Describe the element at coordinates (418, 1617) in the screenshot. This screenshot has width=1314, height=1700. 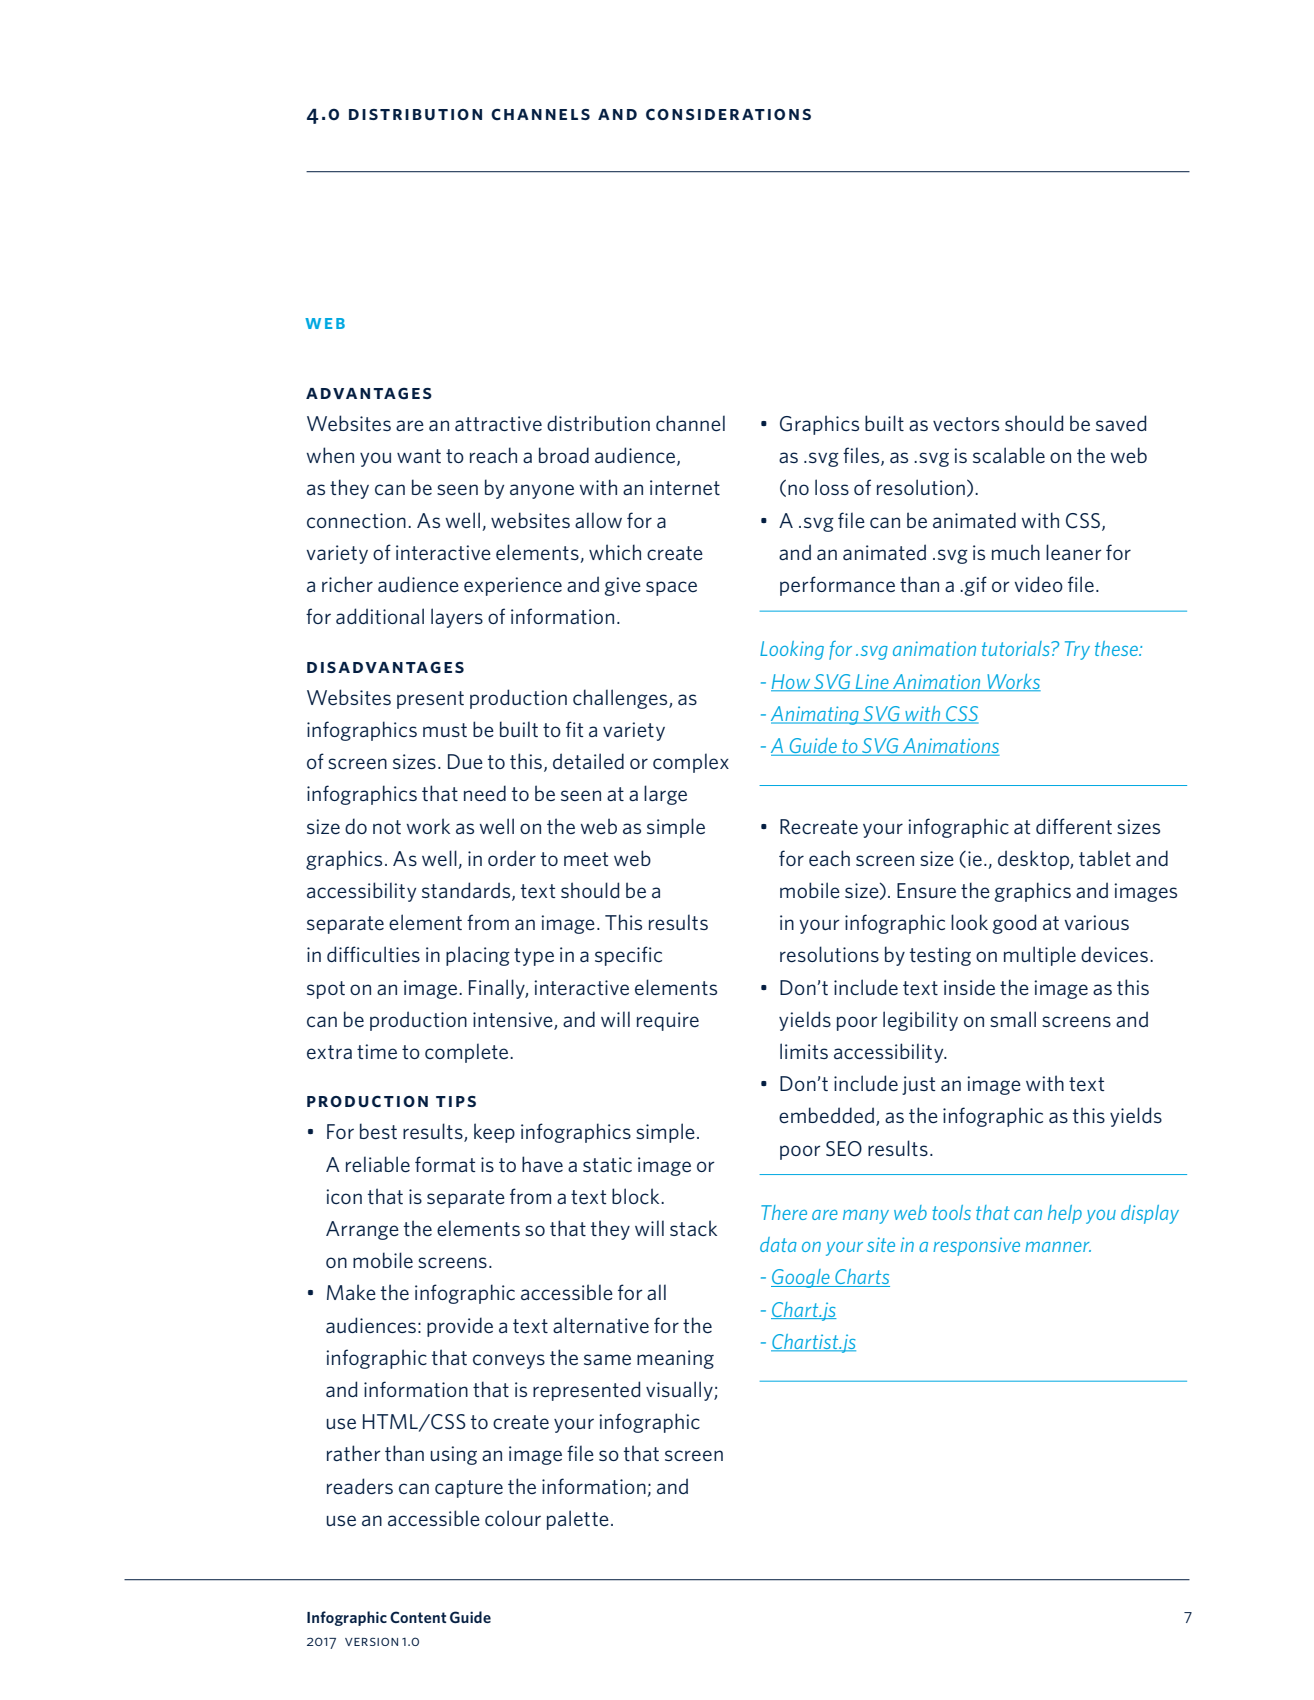
I see `Content` at that location.
